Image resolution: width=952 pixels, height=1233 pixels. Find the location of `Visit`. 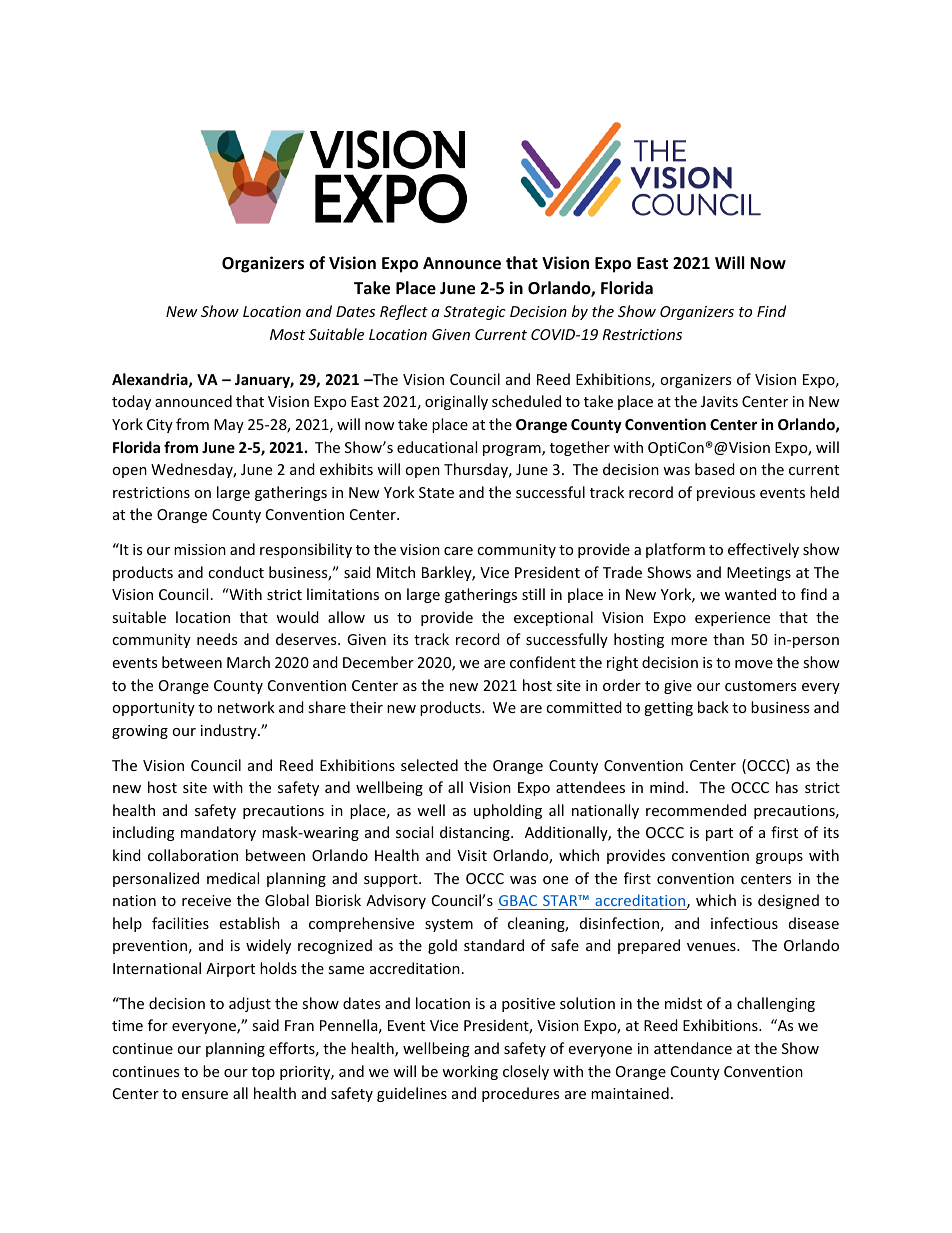

Visit is located at coordinates (472, 855).
